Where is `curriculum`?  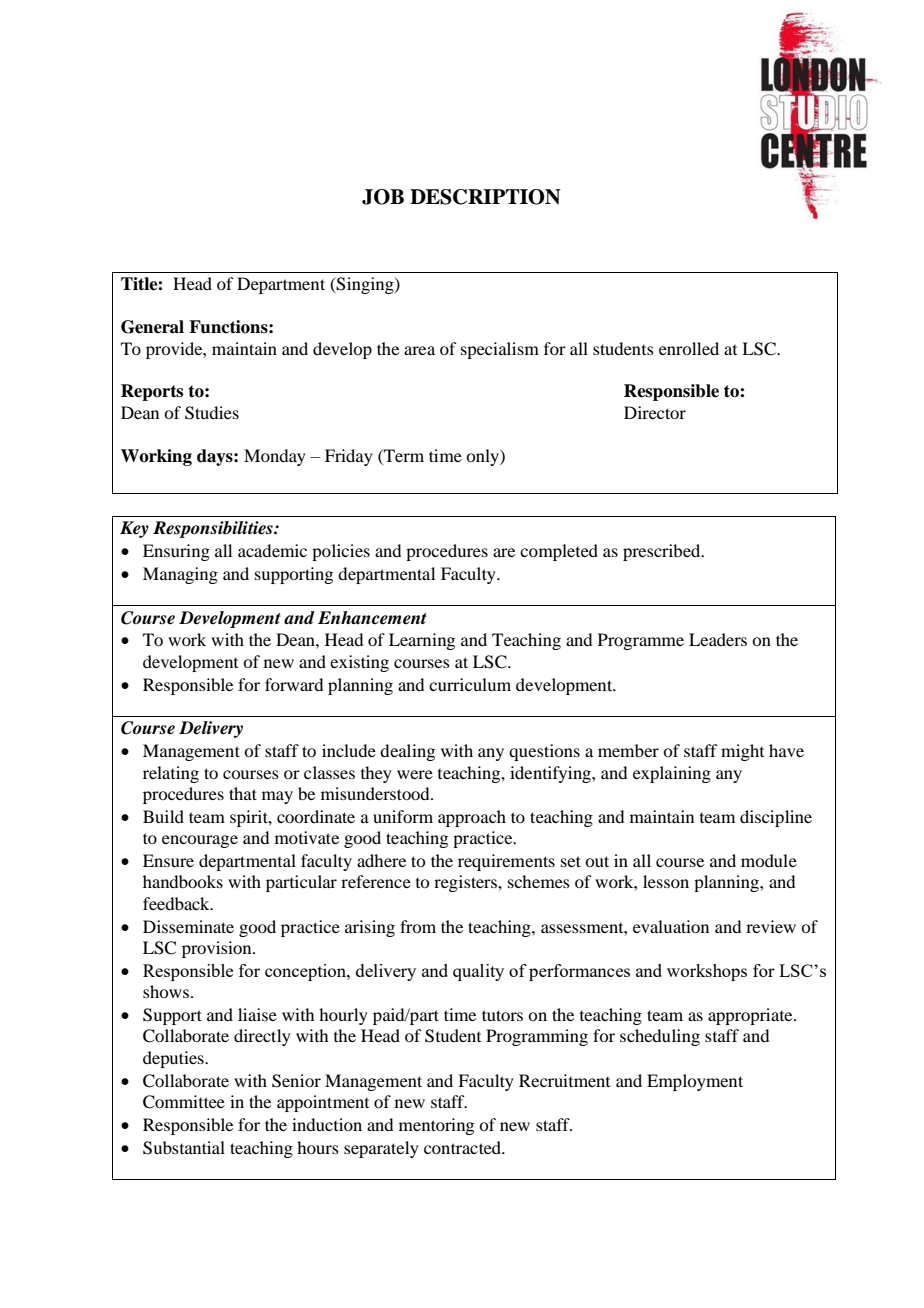
curriculum is located at coordinates (470, 684).
